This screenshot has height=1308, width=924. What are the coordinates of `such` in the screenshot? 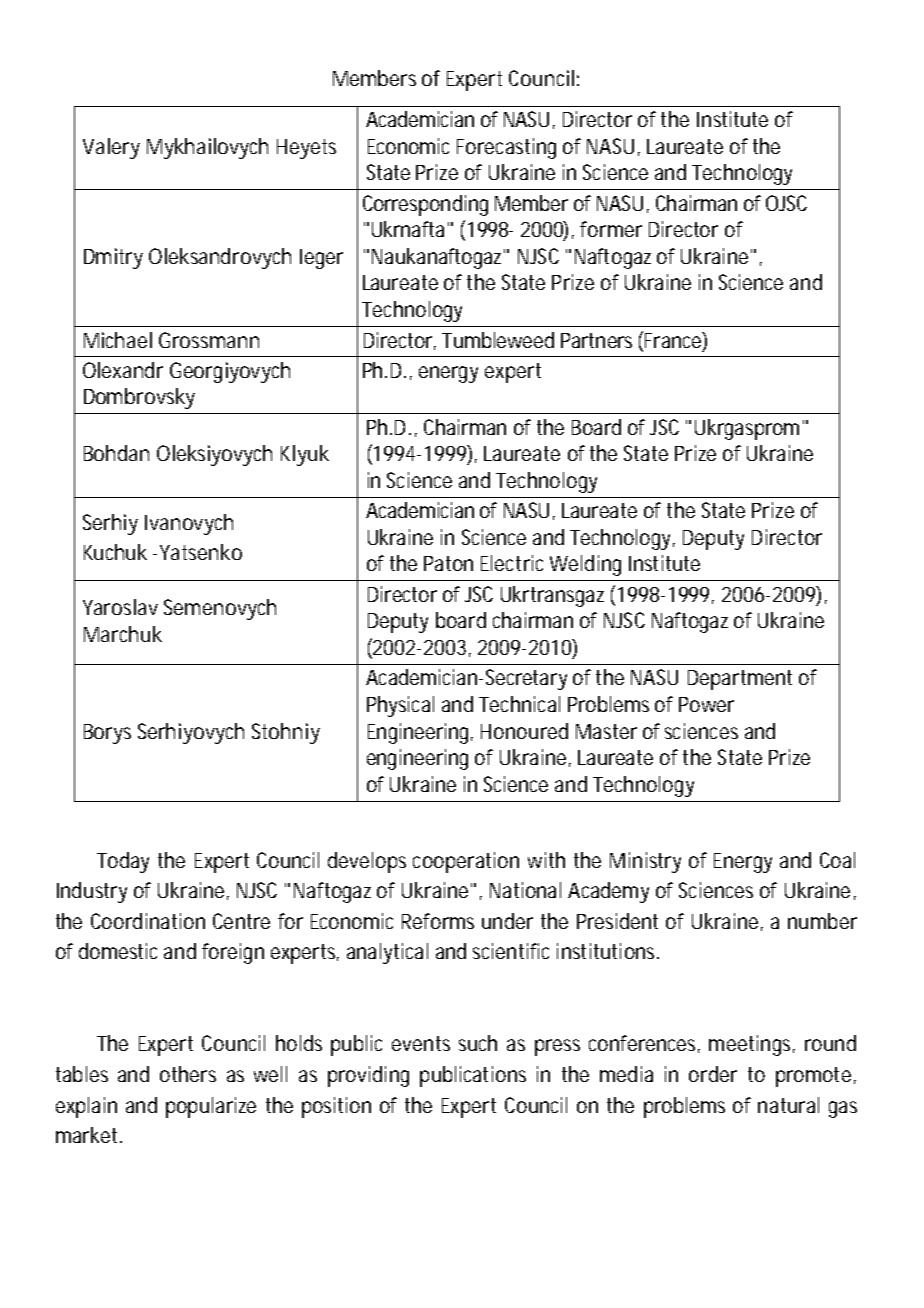 It's located at (478, 1043).
